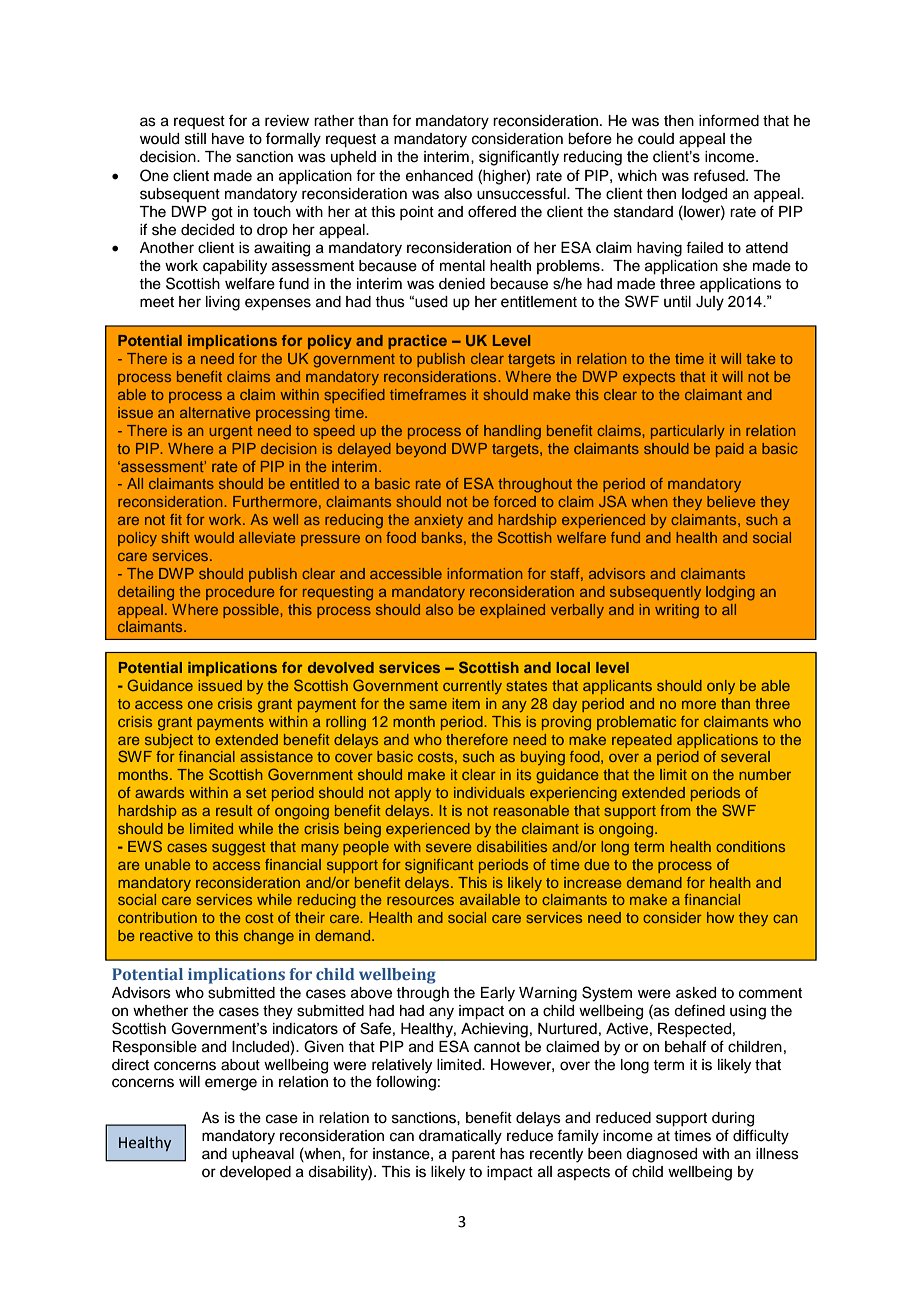  Describe the element at coordinates (489, 792) in the image. I see `individuals` at that location.
